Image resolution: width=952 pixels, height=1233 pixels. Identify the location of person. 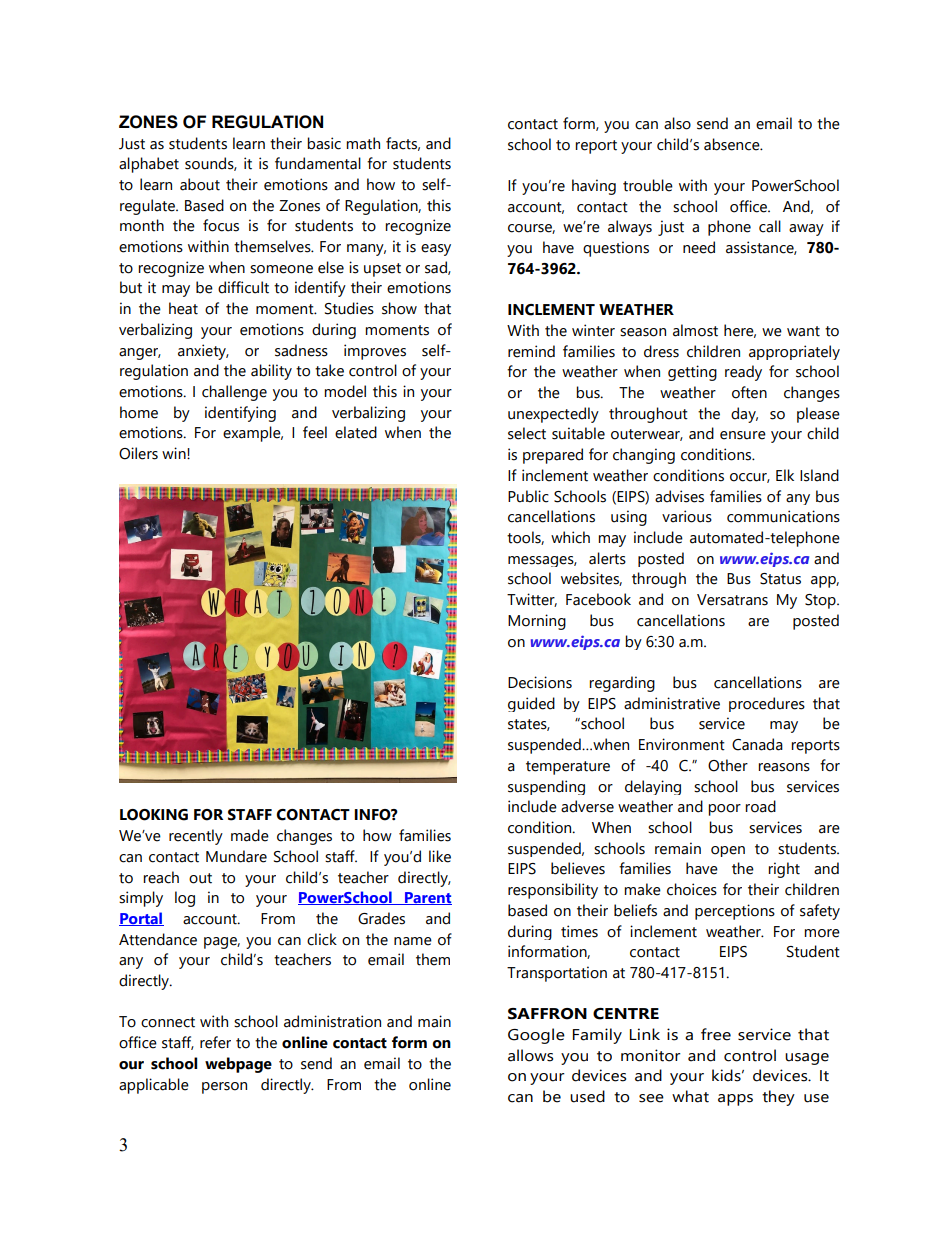
(224, 1088).
